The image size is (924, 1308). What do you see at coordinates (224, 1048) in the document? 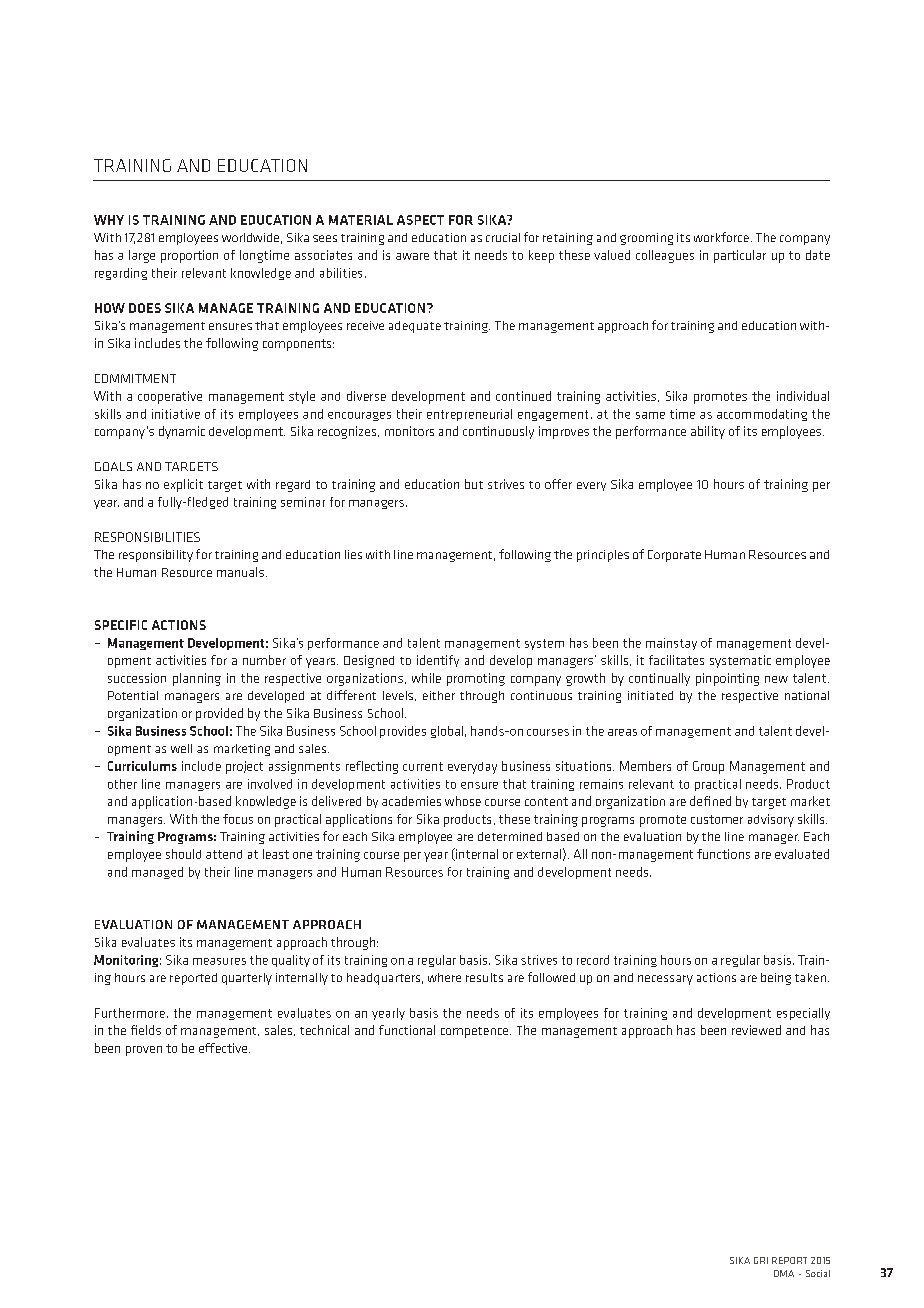
I see `effective` at bounding box center [224, 1048].
